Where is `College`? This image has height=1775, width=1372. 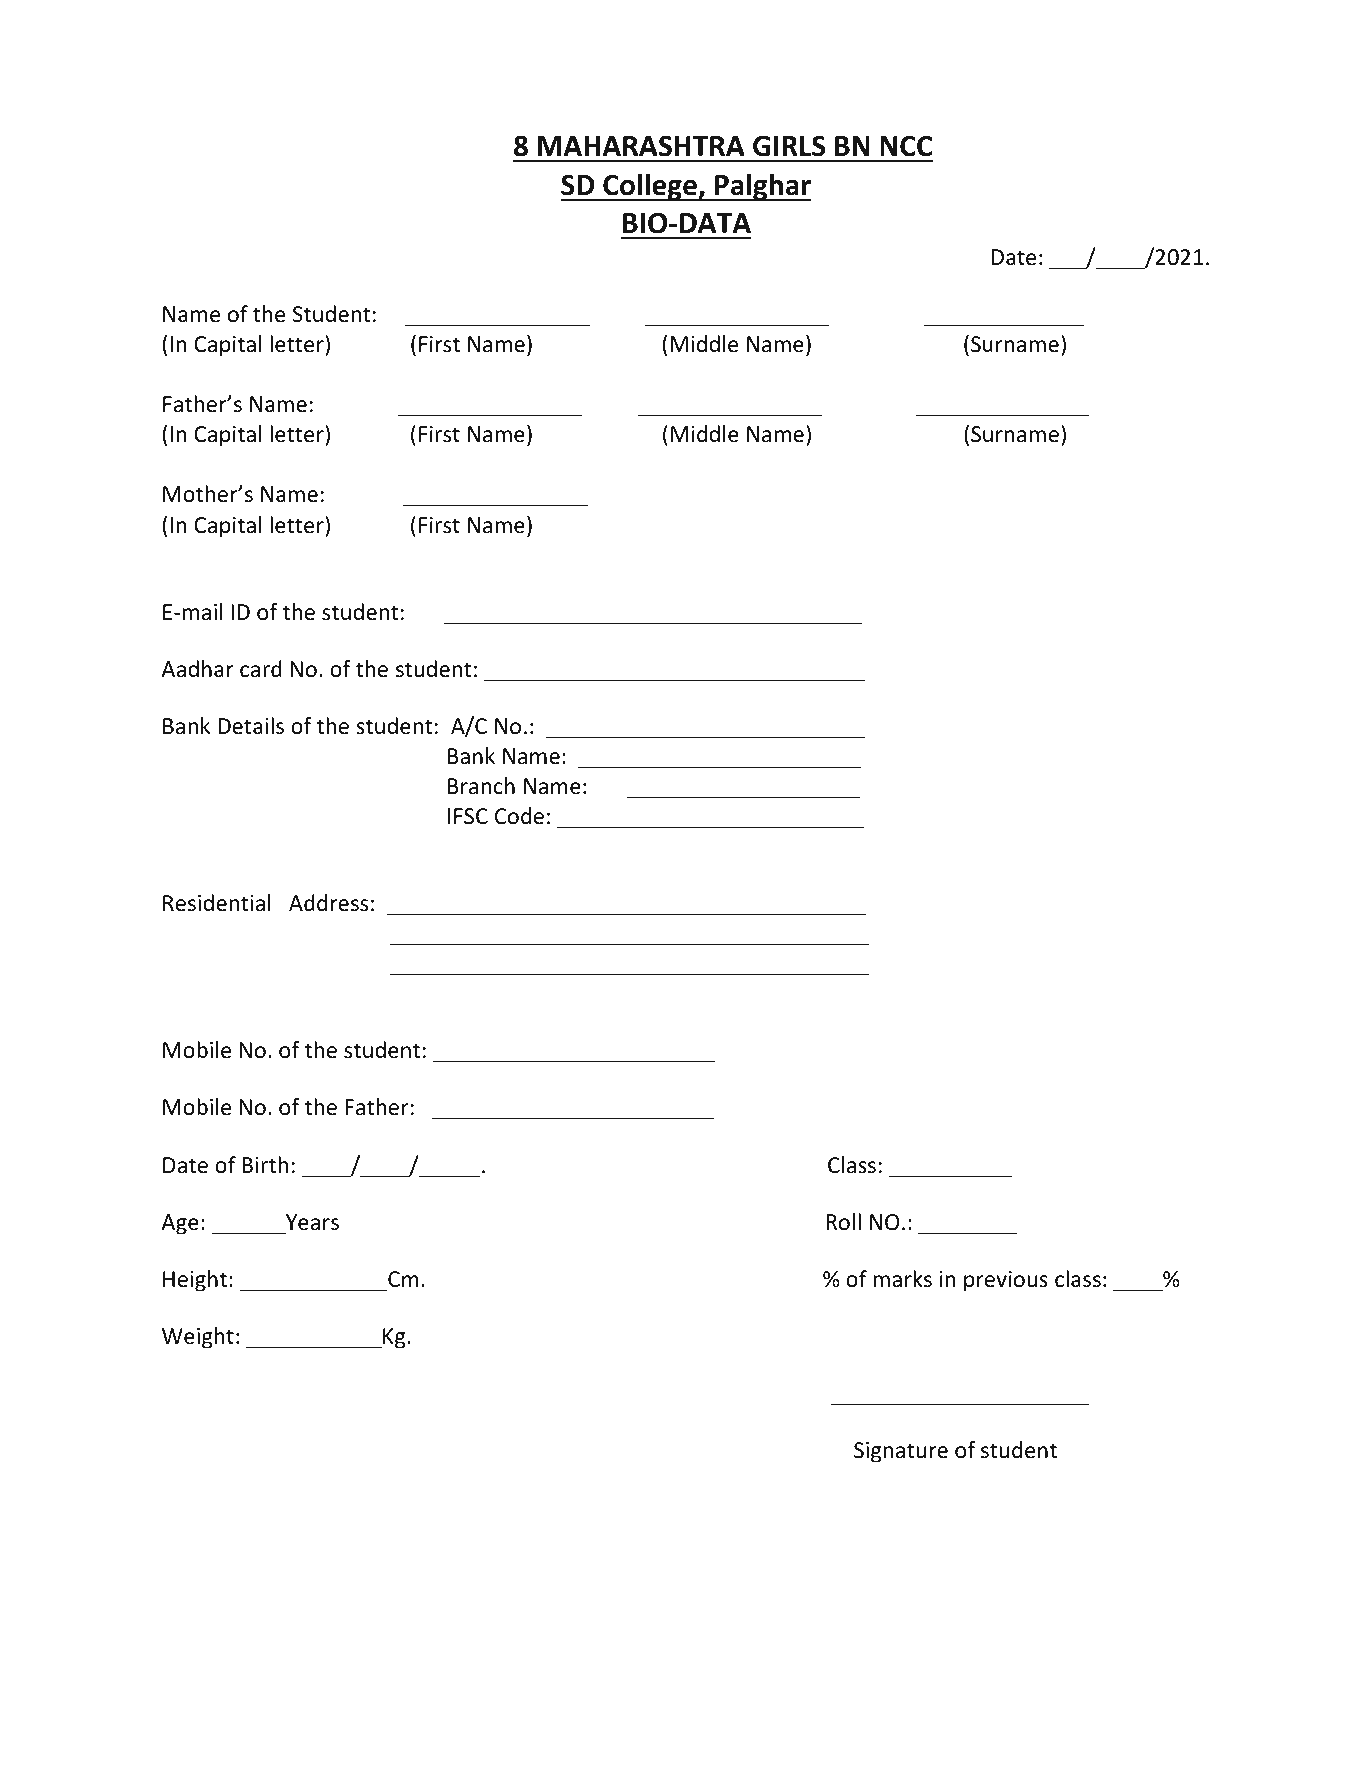
College is located at coordinates (650, 187).
